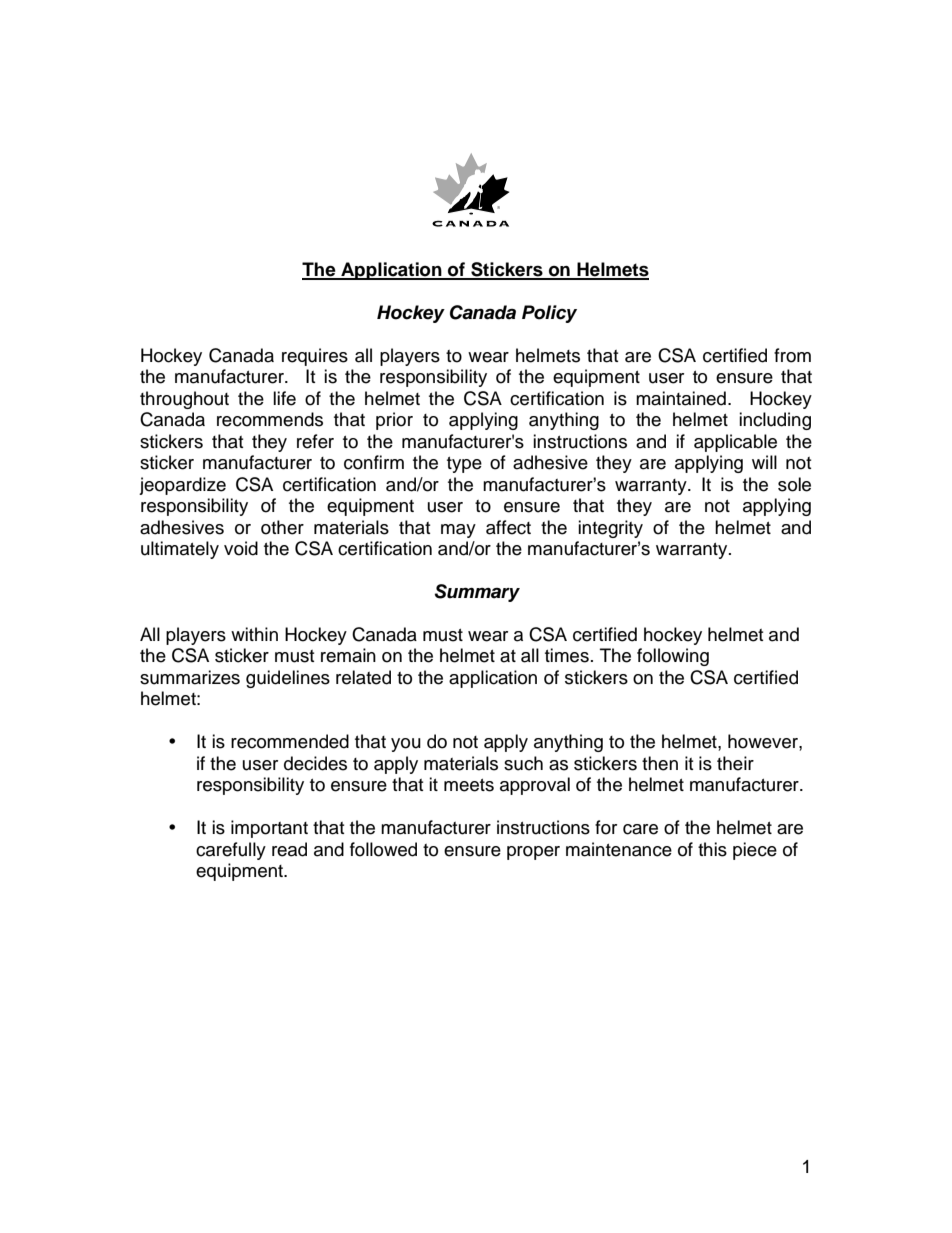 Image resolution: width=952 pixels, height=1233 pixels. Describe the element at coordinates (610, 529) in the document. I see `integrity` at that location.
